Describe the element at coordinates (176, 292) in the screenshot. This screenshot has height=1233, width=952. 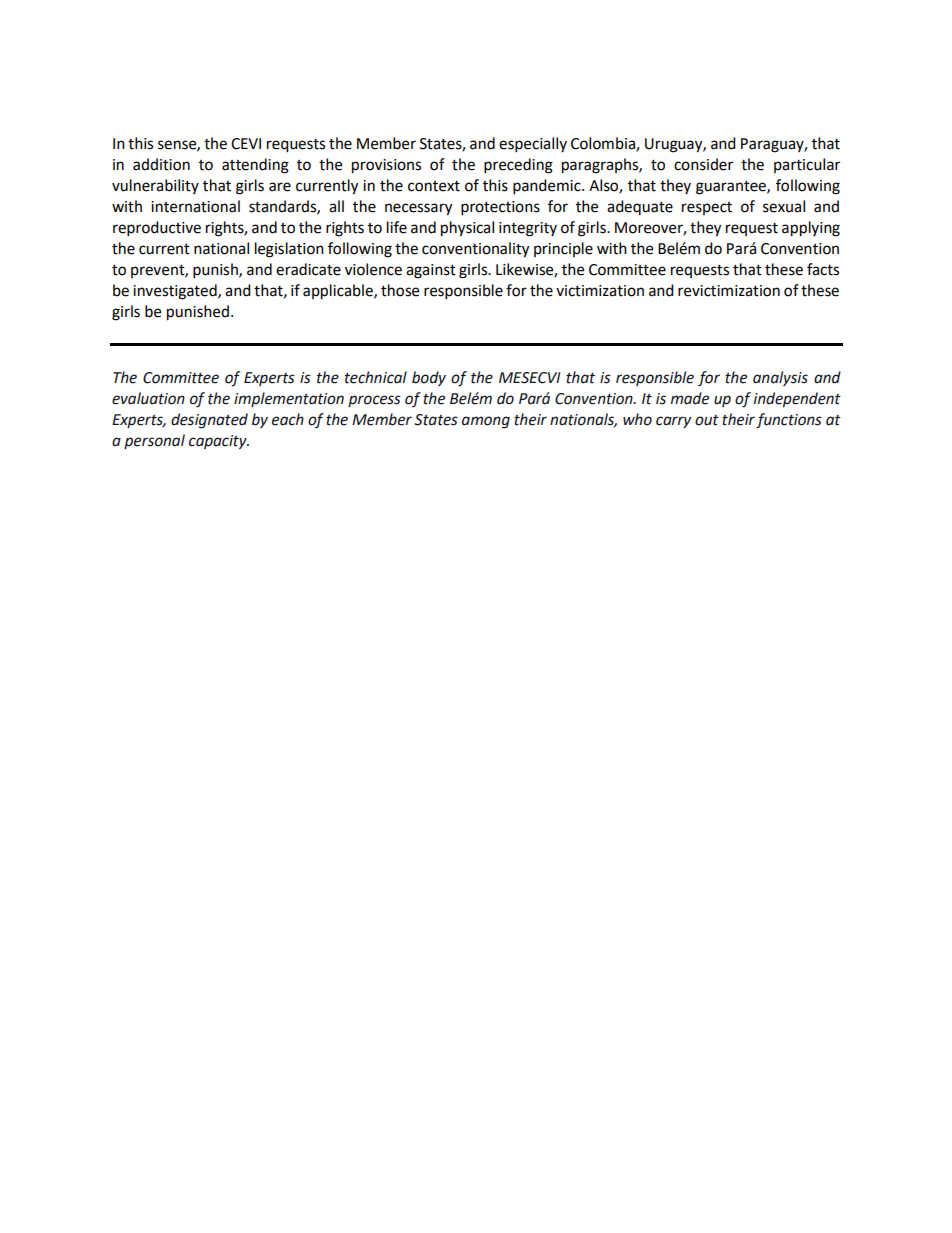
I see `investigated` at that location.
